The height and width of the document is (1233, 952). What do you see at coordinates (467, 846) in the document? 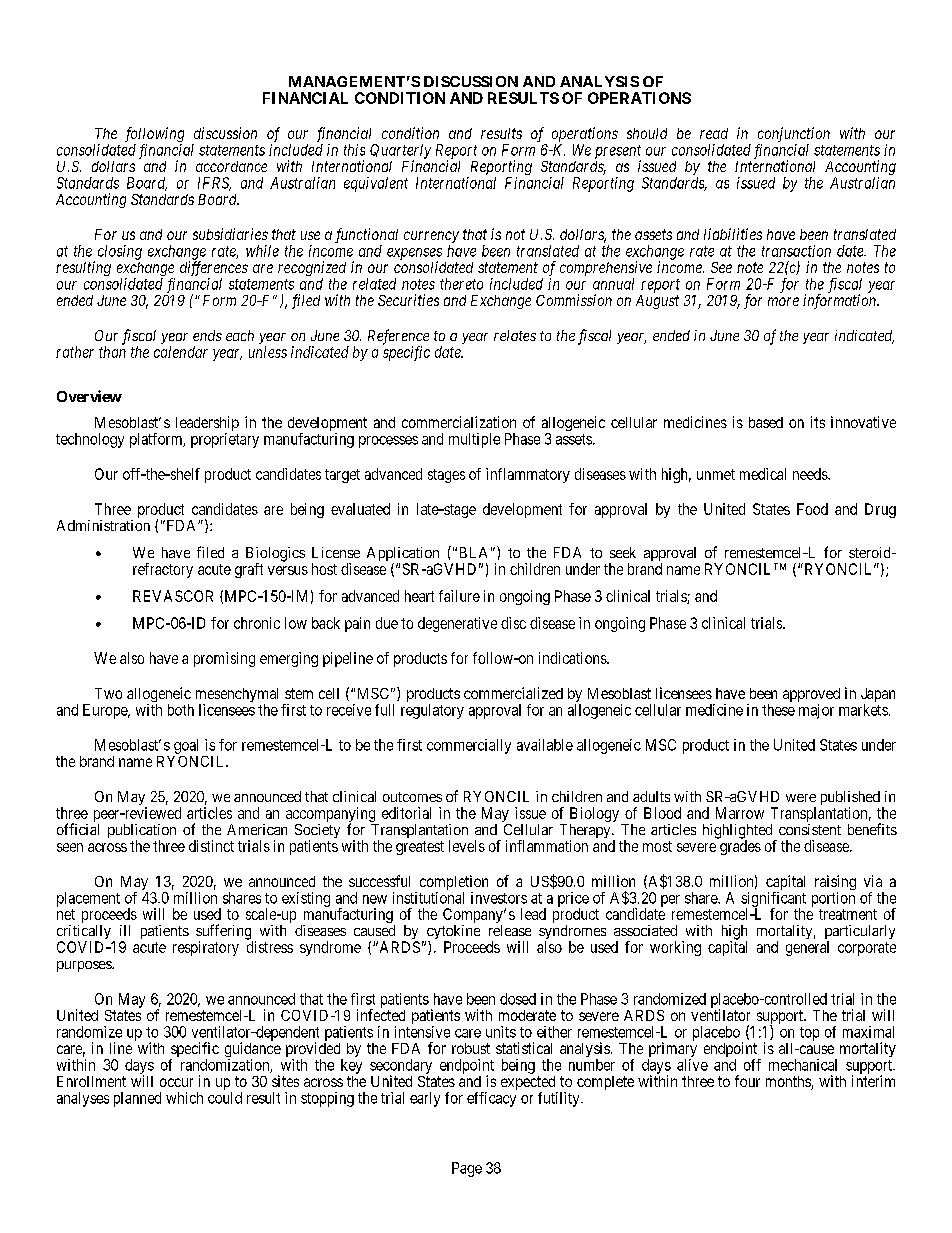
I see `levels` at bounding box center [467, 846].
